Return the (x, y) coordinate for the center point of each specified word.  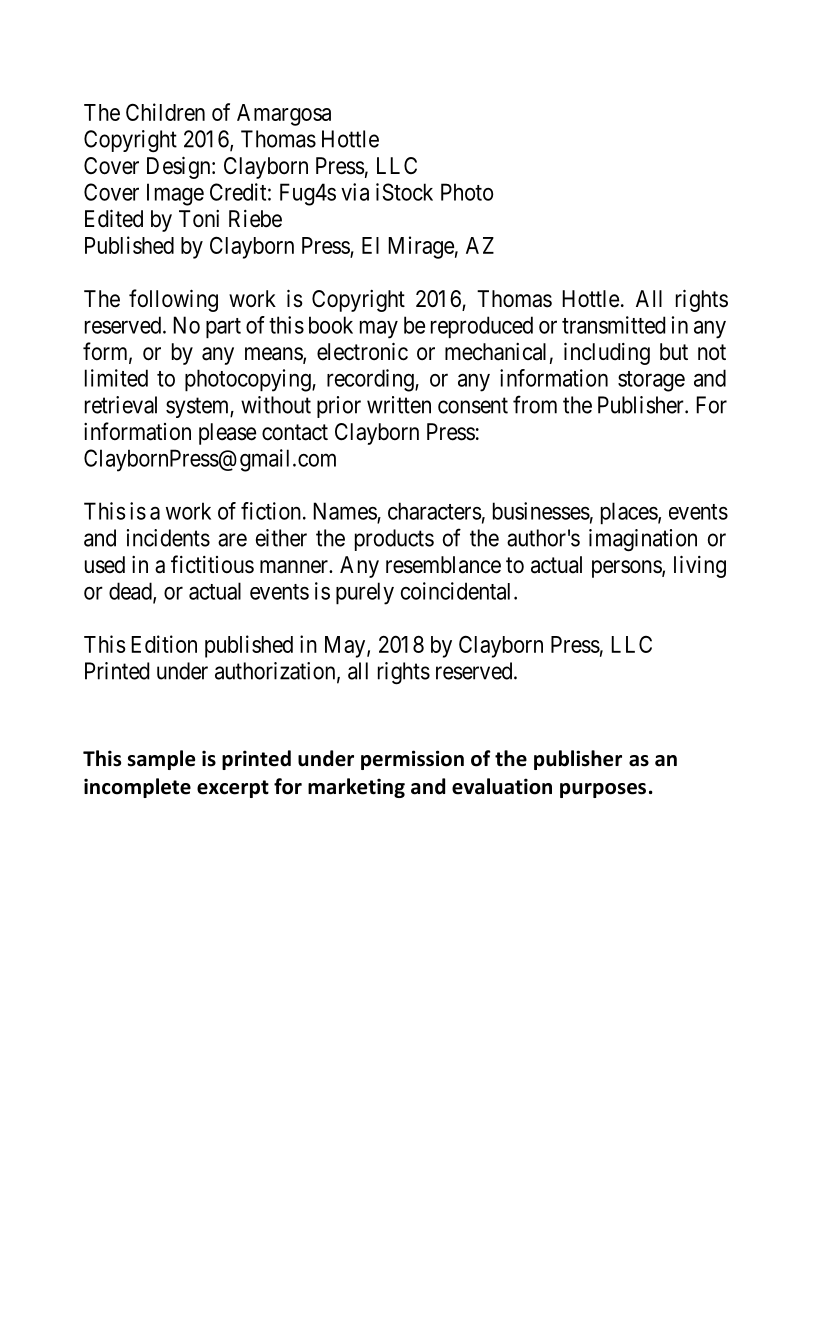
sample (161, 760)
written (399, 405)
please (227, 434)
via (355, 192)
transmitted (613, 325)
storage (651, 381)
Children (165, 112)
